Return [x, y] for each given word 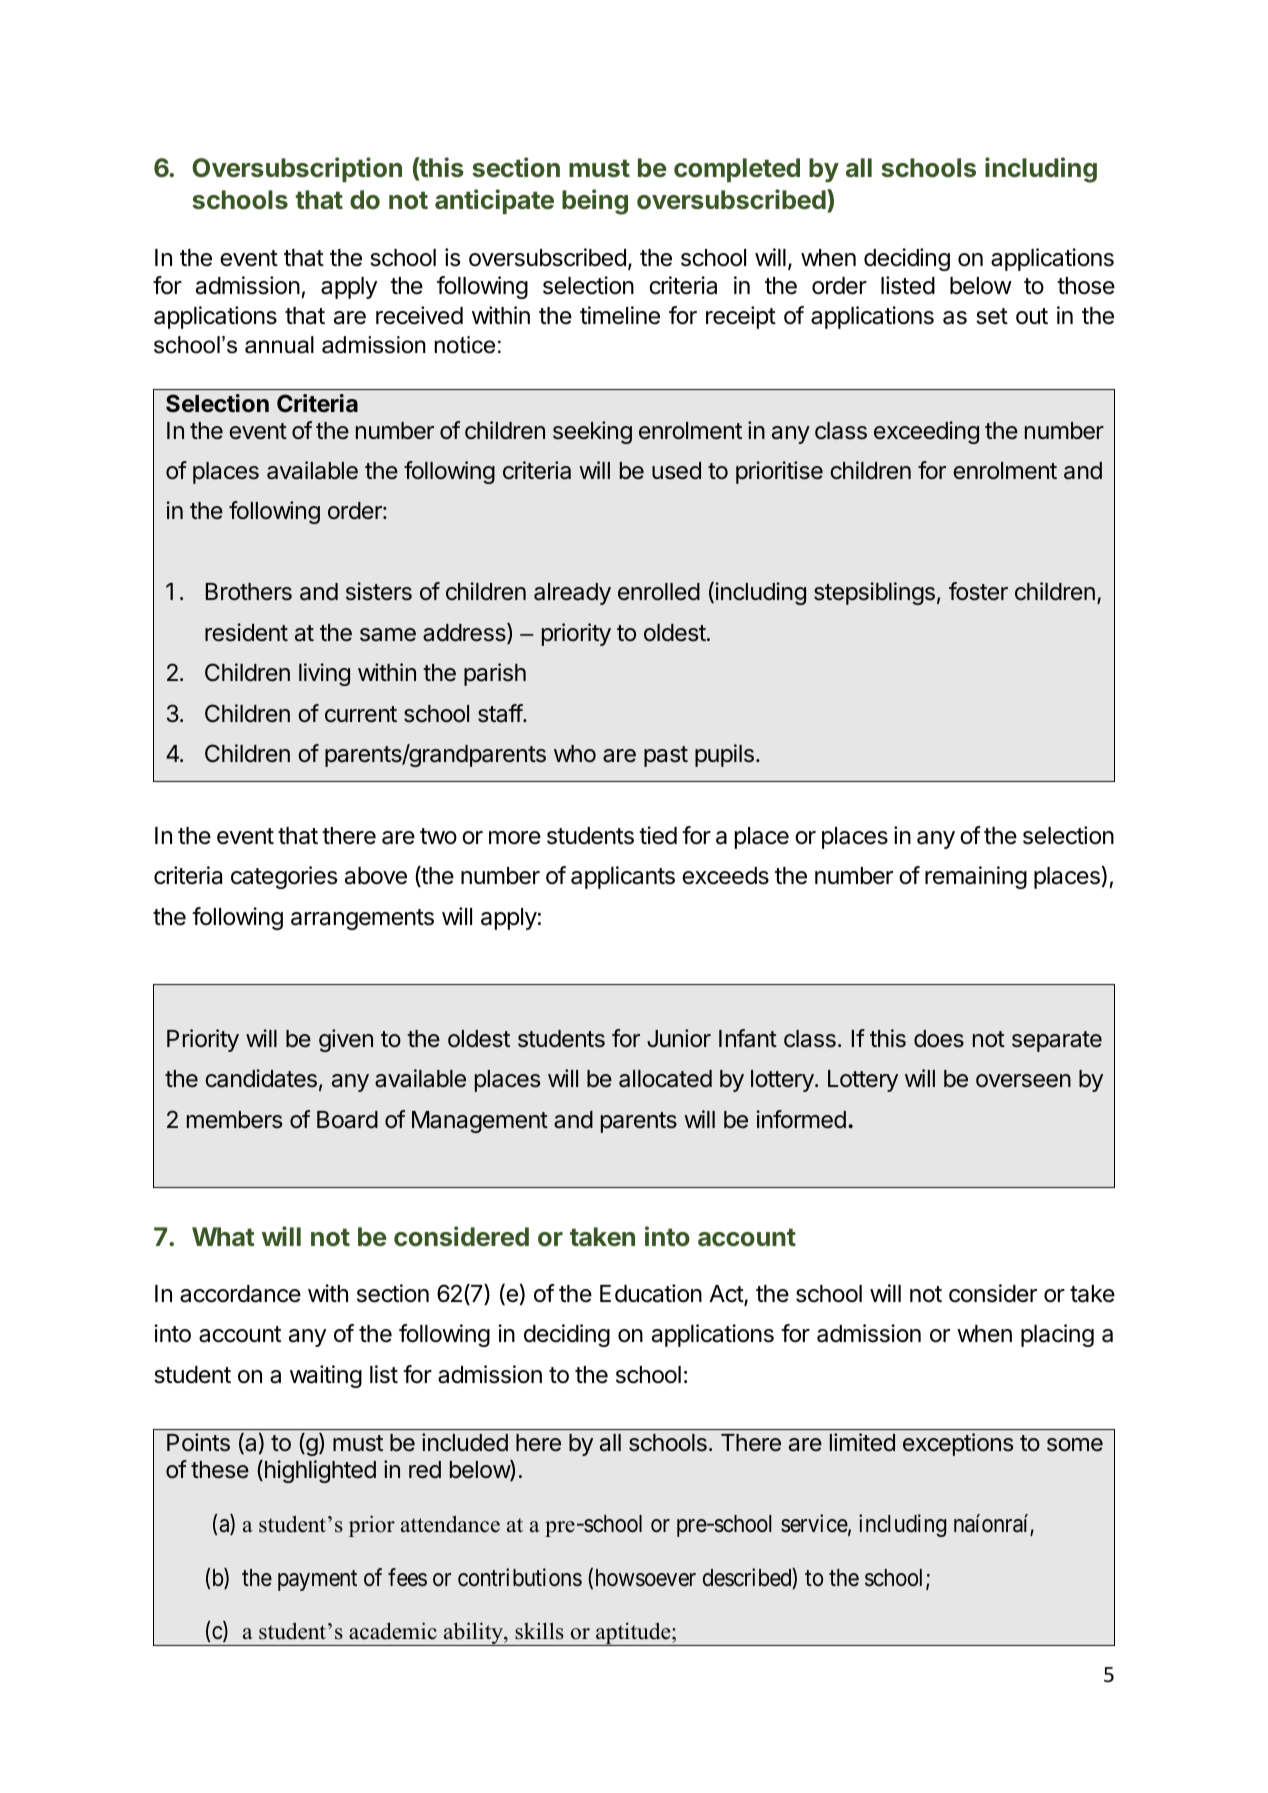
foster [978, 591]
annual [279, 345]
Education [651, 1293]
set [992, 316]
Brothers [249, 592]
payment [317, 1580]
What [223, 1236]
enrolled [659, 592]
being [595, 202]
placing [1057, 1335]
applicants [623, 877]
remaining [976, 877]
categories [284, 877]
